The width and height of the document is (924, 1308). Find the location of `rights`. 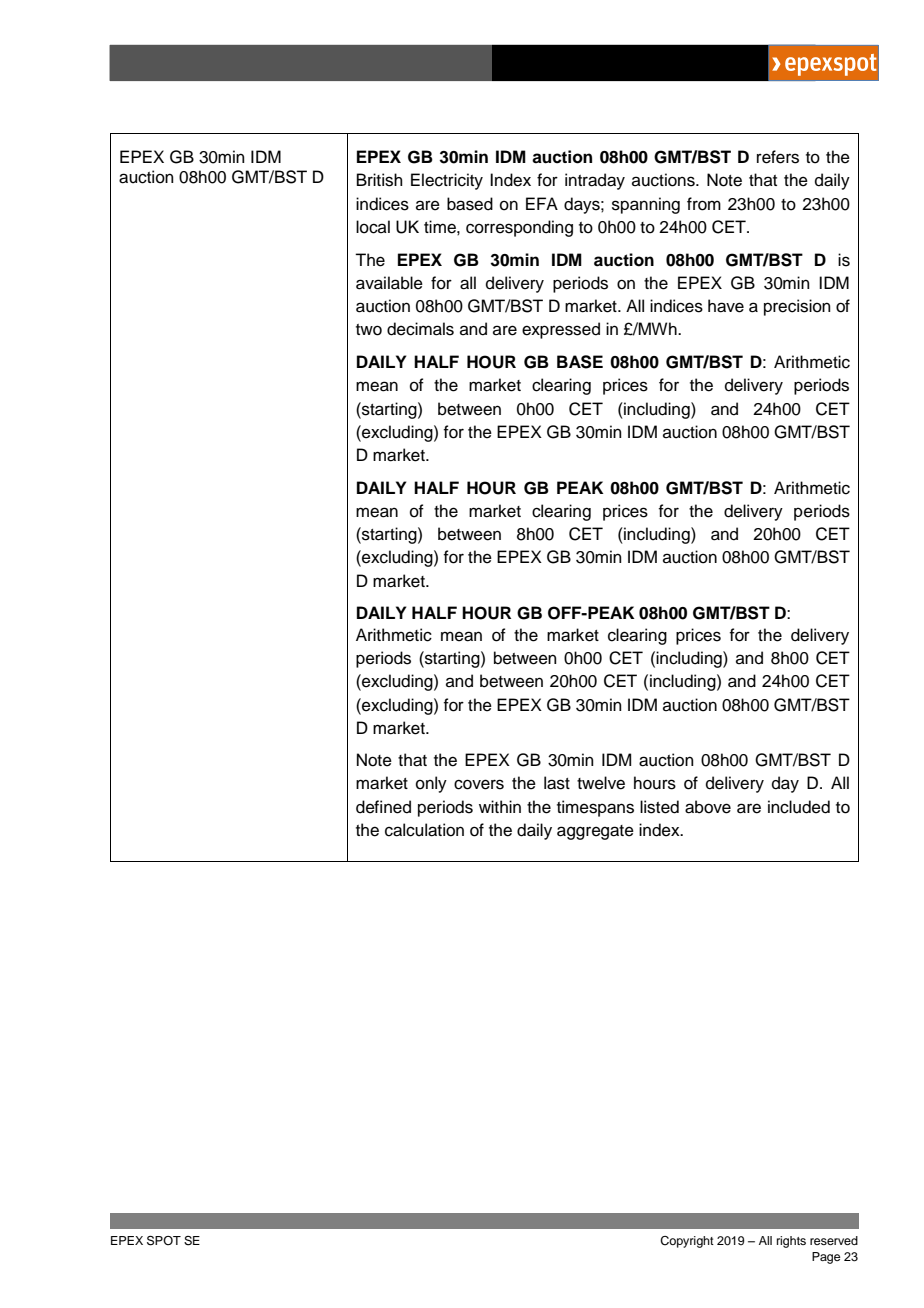

rights is located at coordinates (791, 1242).
